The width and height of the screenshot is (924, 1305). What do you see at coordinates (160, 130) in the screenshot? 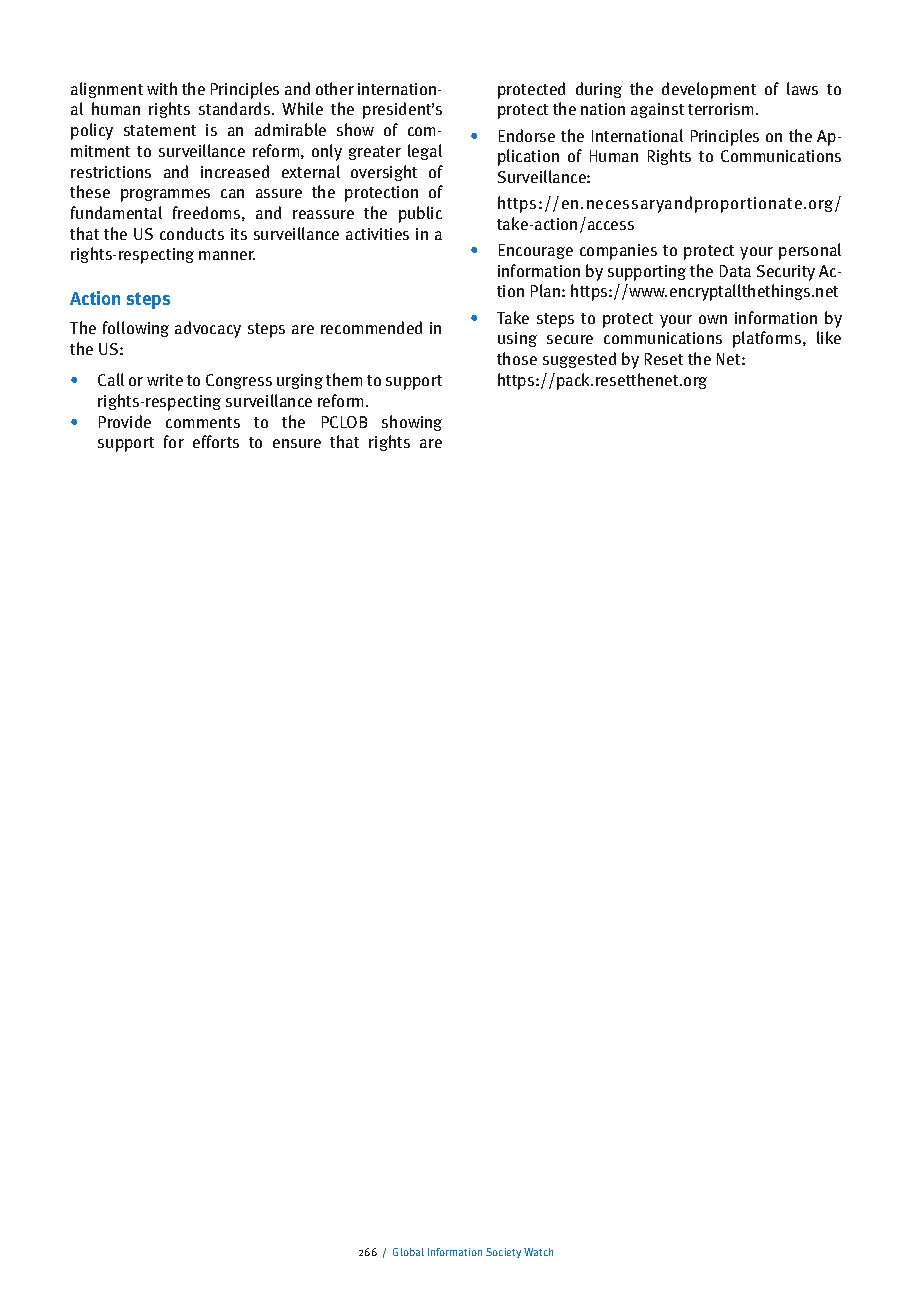
I see `statement` at bounding box center [160, 130].
